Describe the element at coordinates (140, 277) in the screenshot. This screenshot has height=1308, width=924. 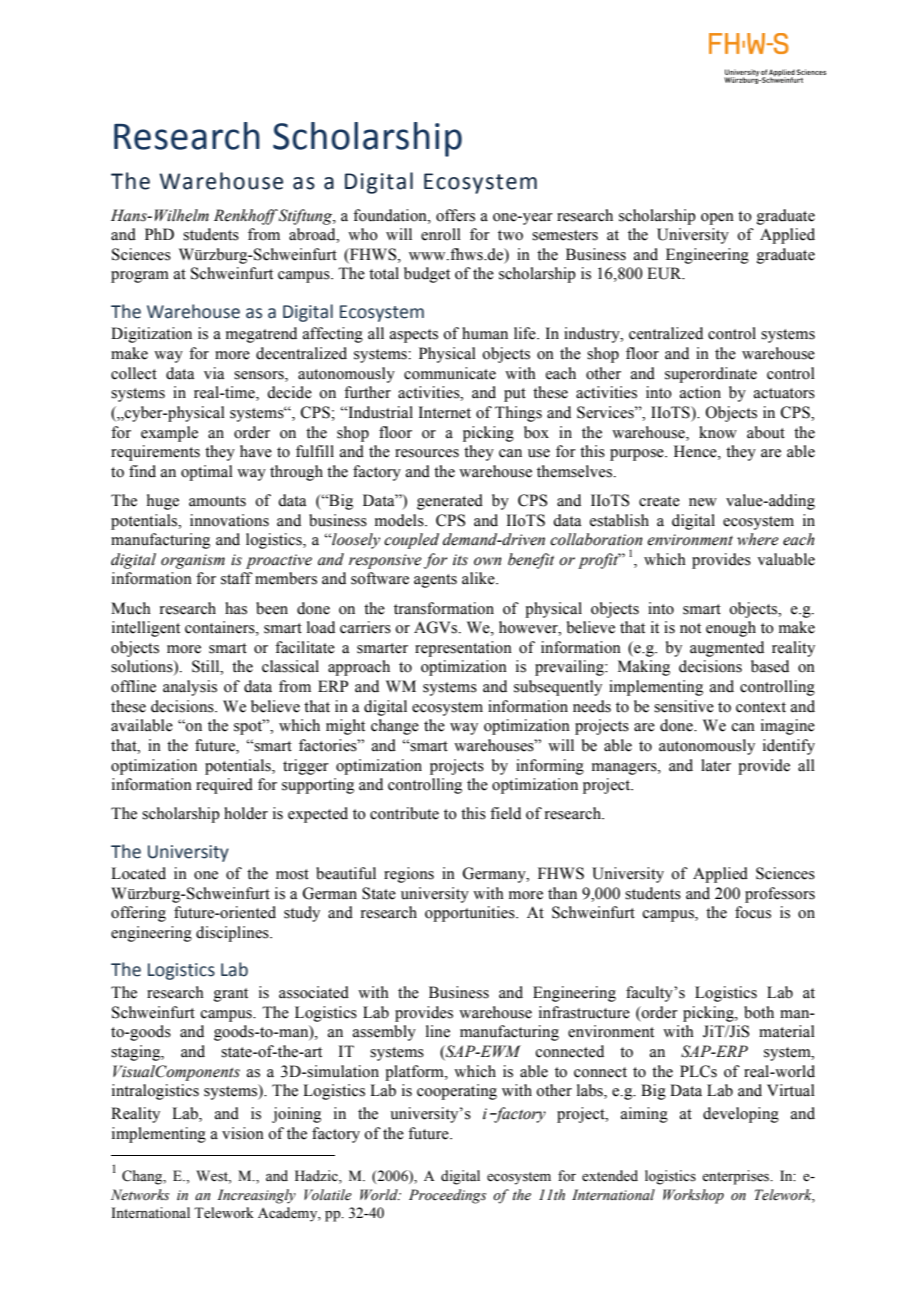
I see `program` at that location.
